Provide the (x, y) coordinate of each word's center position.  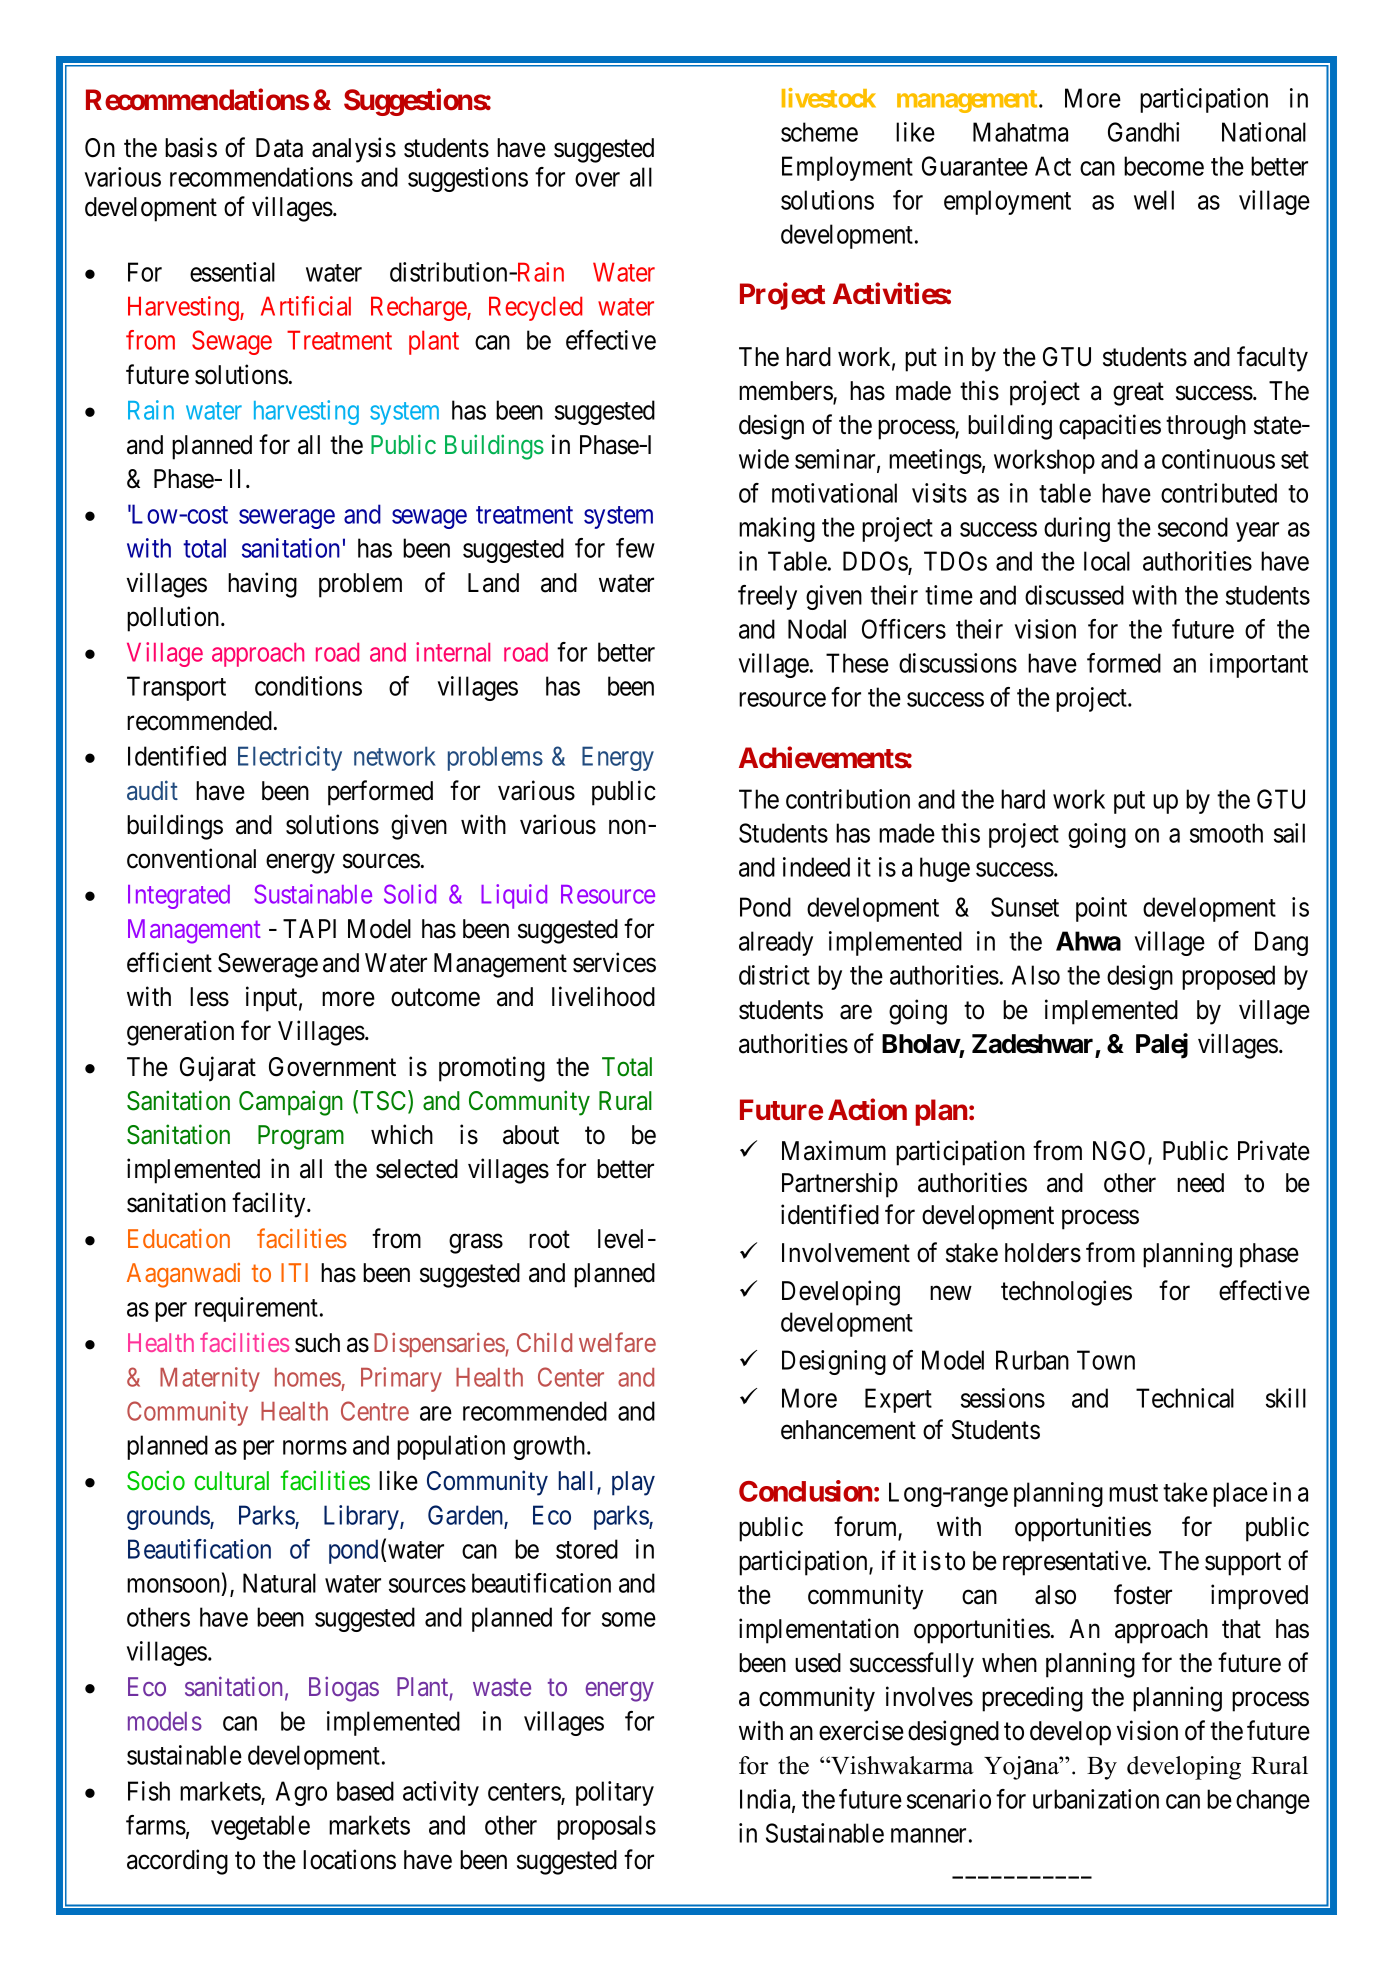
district (774, 975)
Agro (301, 1793)
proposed (1228, 977)
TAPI (309, 928)
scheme (819, 132)
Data (279, 148)
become (1164, 166)
